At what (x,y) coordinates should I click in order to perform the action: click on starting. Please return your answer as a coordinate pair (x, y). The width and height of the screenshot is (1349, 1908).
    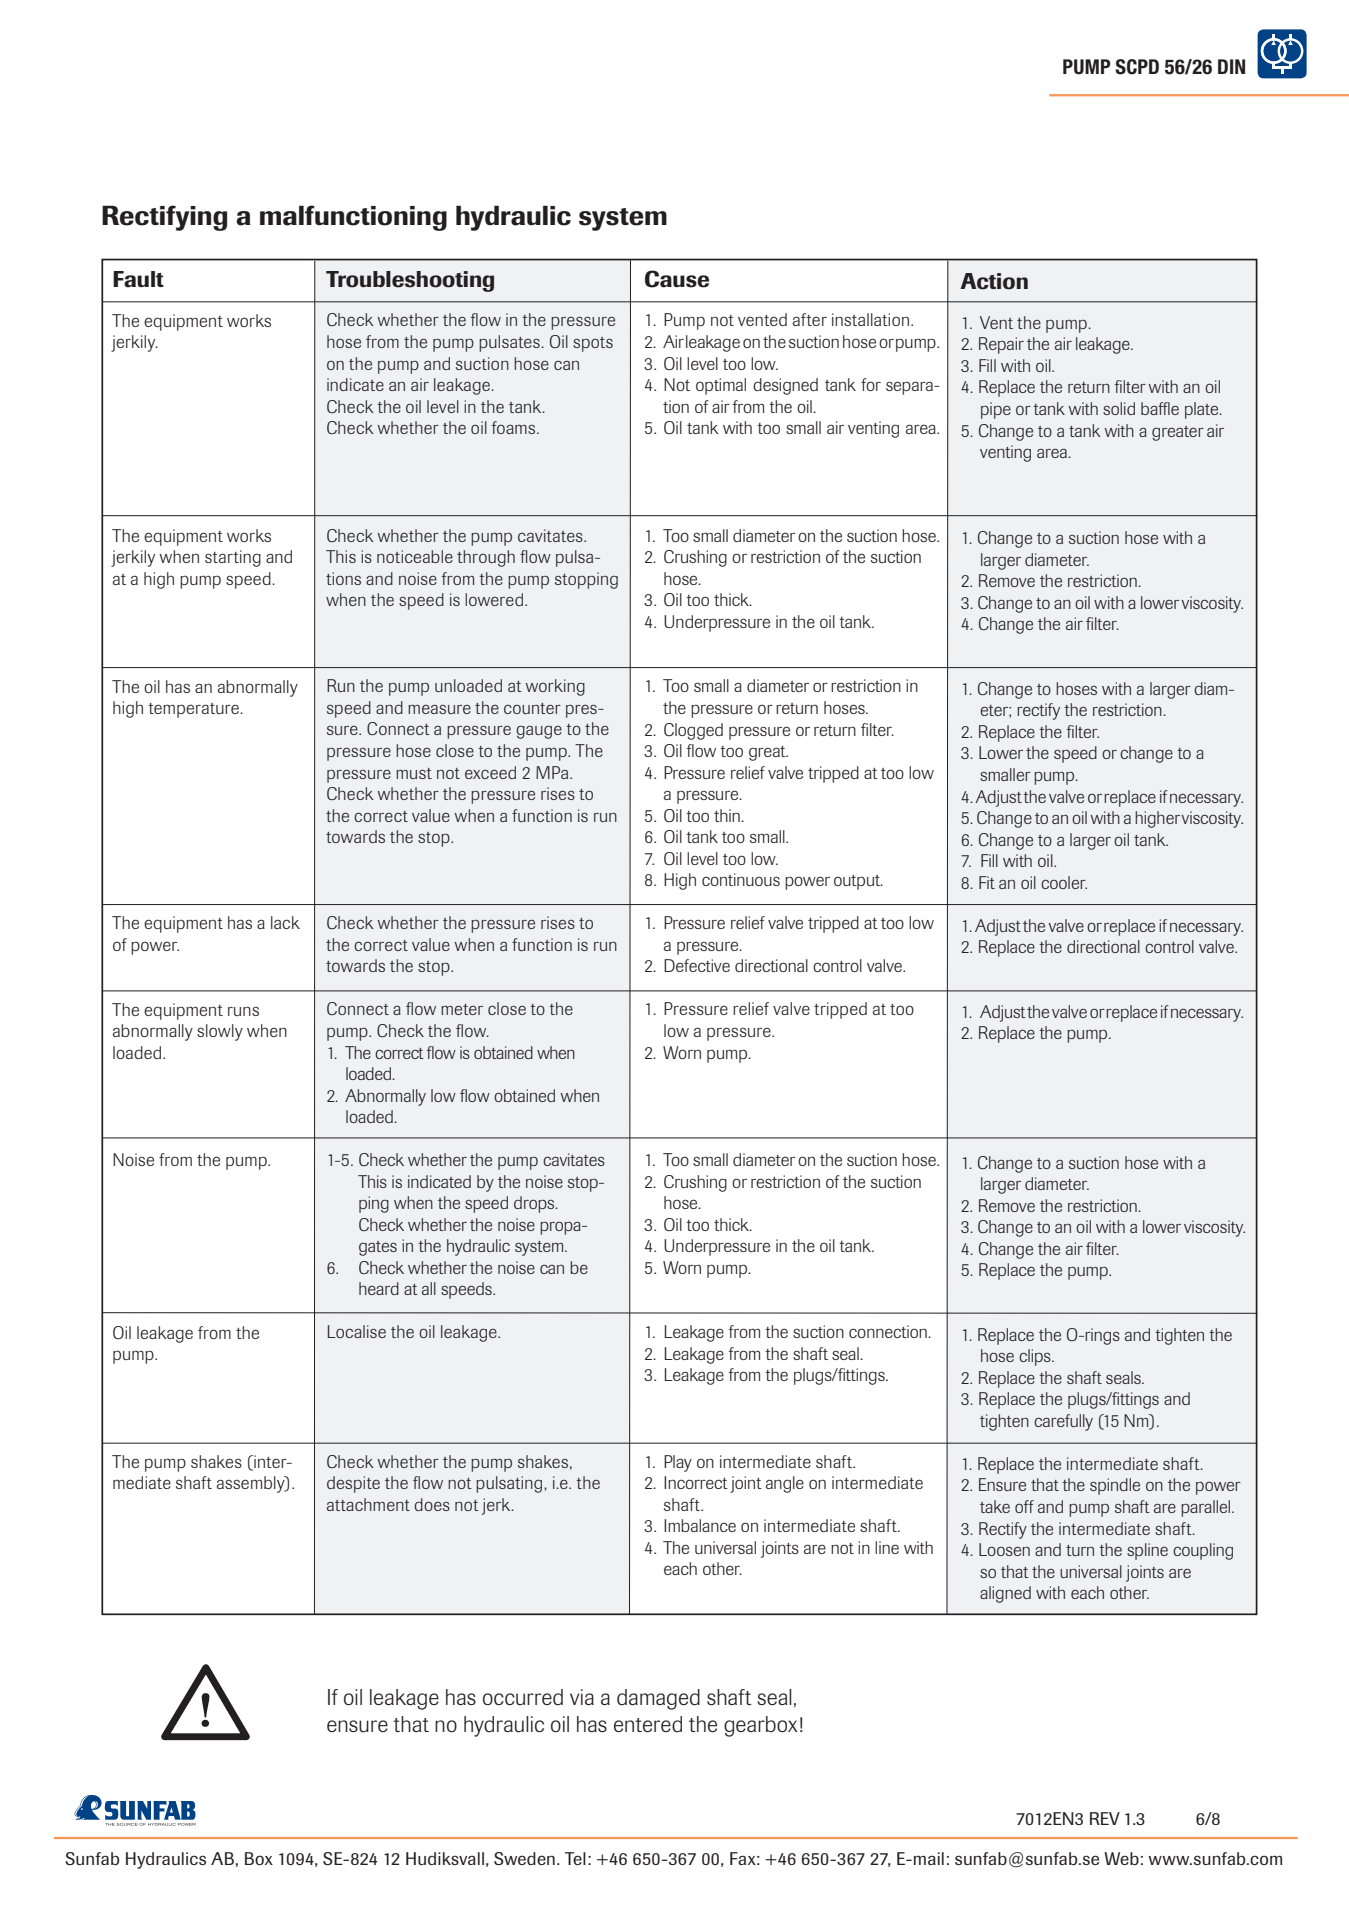
    Looking at the image, I should click on (233, 558).
